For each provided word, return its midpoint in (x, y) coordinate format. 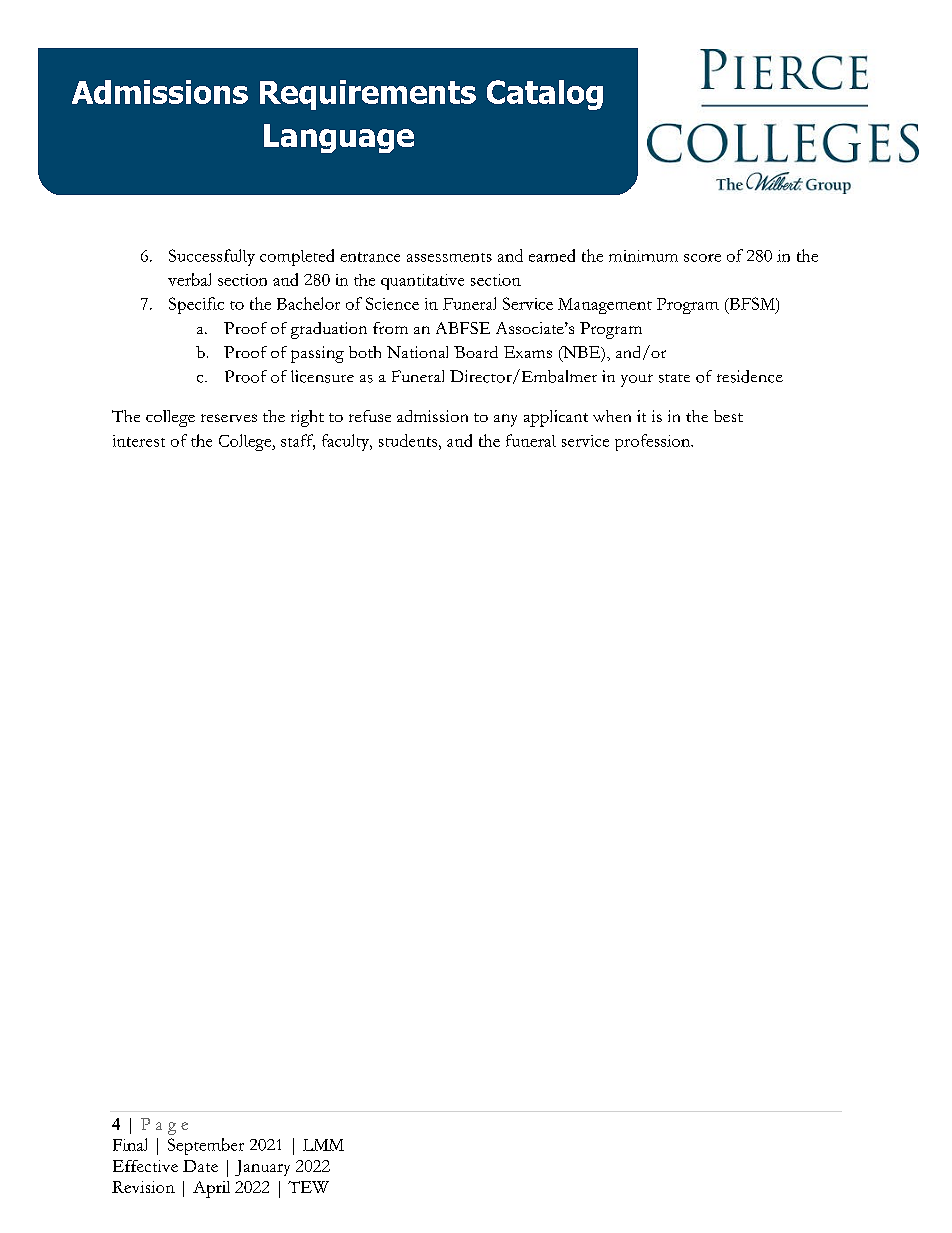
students (408, 440)
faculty (346, 442)
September (206, 1146)
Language (339, 138)
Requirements (368, 95)
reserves (229, 418)
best (728, 416)
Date (200, 1166)
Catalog (545, 95)
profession (654, 442)
